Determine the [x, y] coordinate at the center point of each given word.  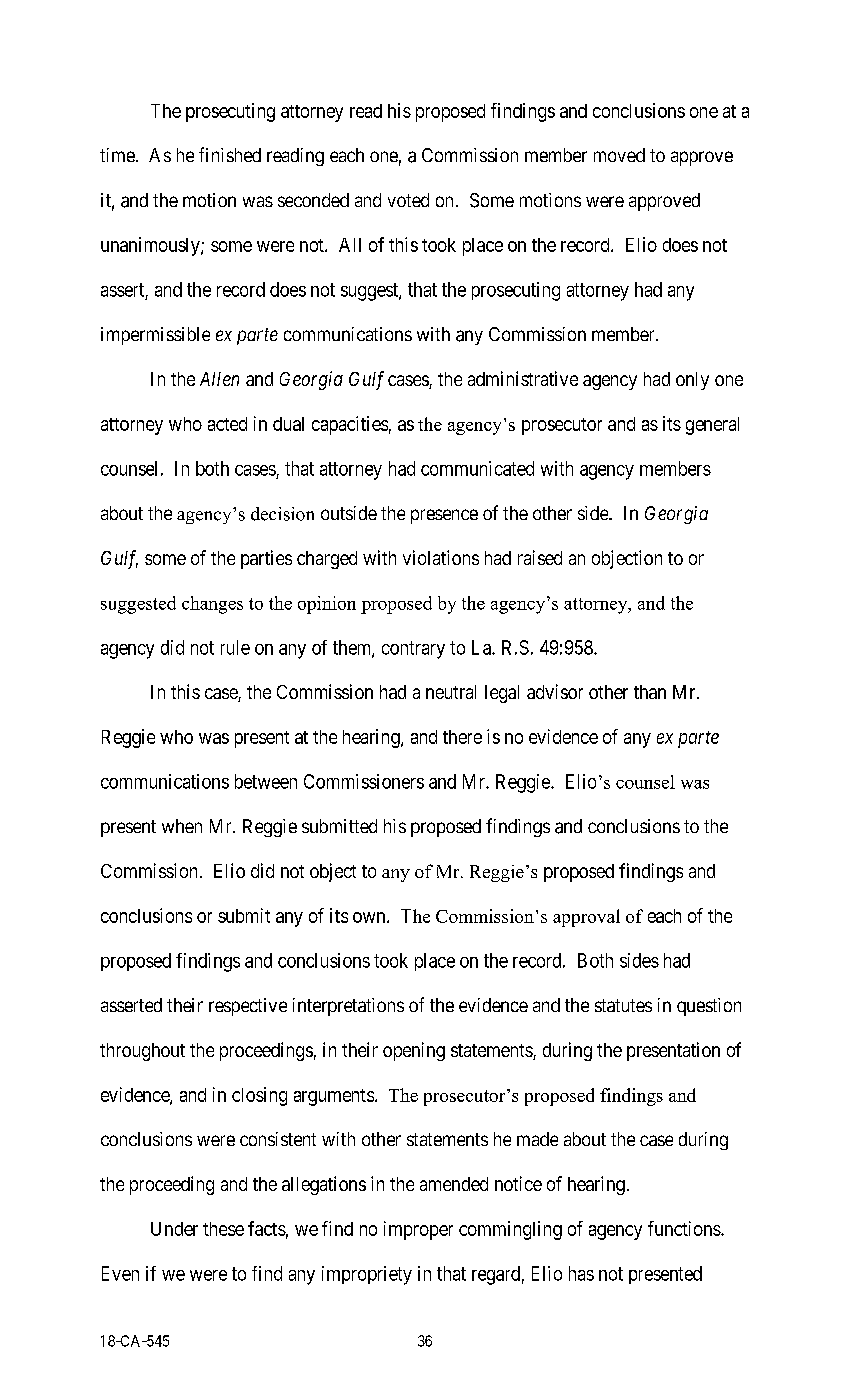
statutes [623, 1005]
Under [174, 1229]
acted [227, 424]
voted [408, 200]
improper [418, 1230]
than [650, 692]
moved [619, 155]
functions [685, 1228]
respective [248, 1007]
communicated [477, 468]
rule [235, 647]
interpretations [348, 1007]
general [712, 426]
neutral [451, 692]
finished [230, 154]
